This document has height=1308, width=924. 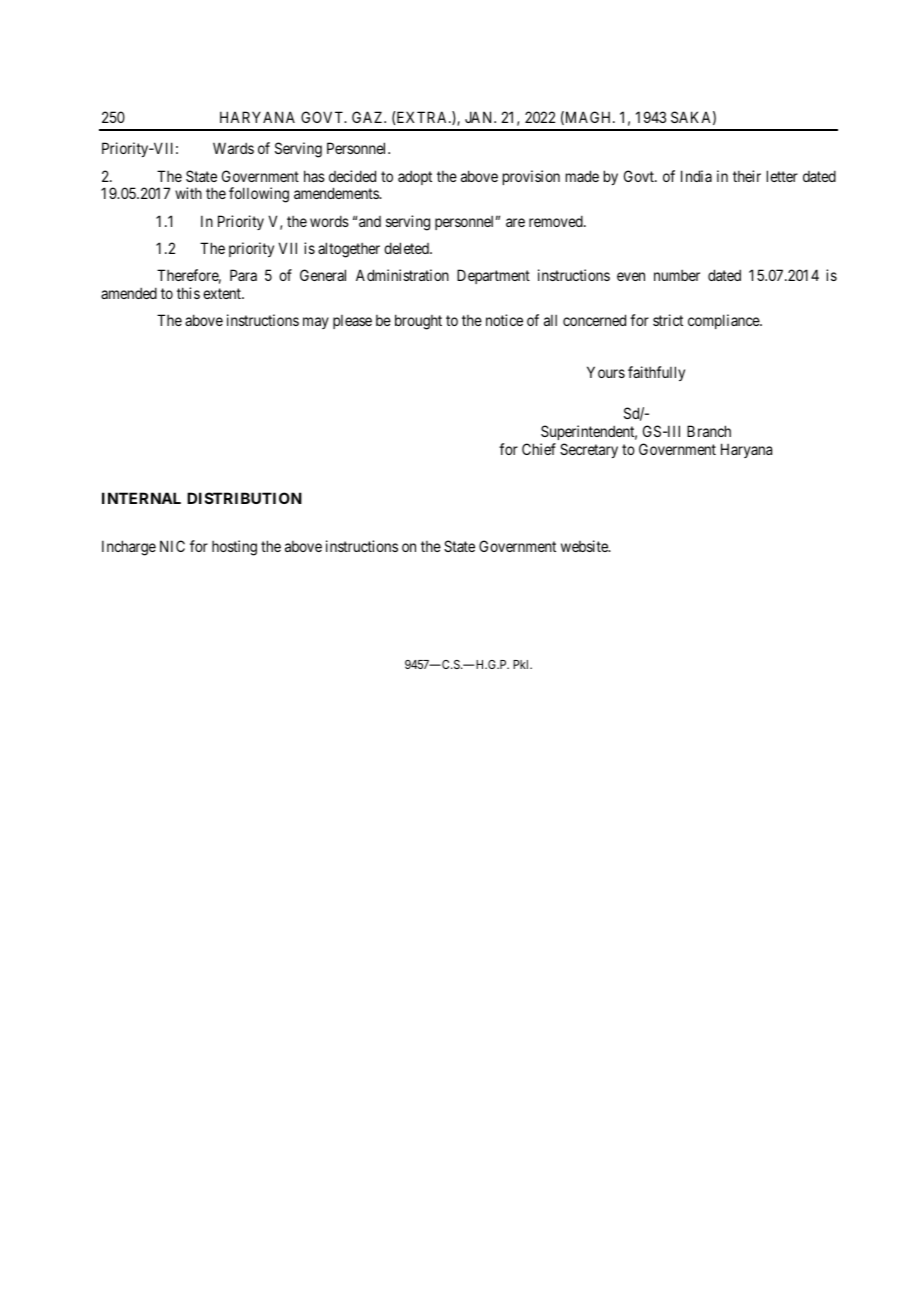 What do you see at coordinates (709, 431) in the document?
I see `Branch` at bounding box center [709, 431].
